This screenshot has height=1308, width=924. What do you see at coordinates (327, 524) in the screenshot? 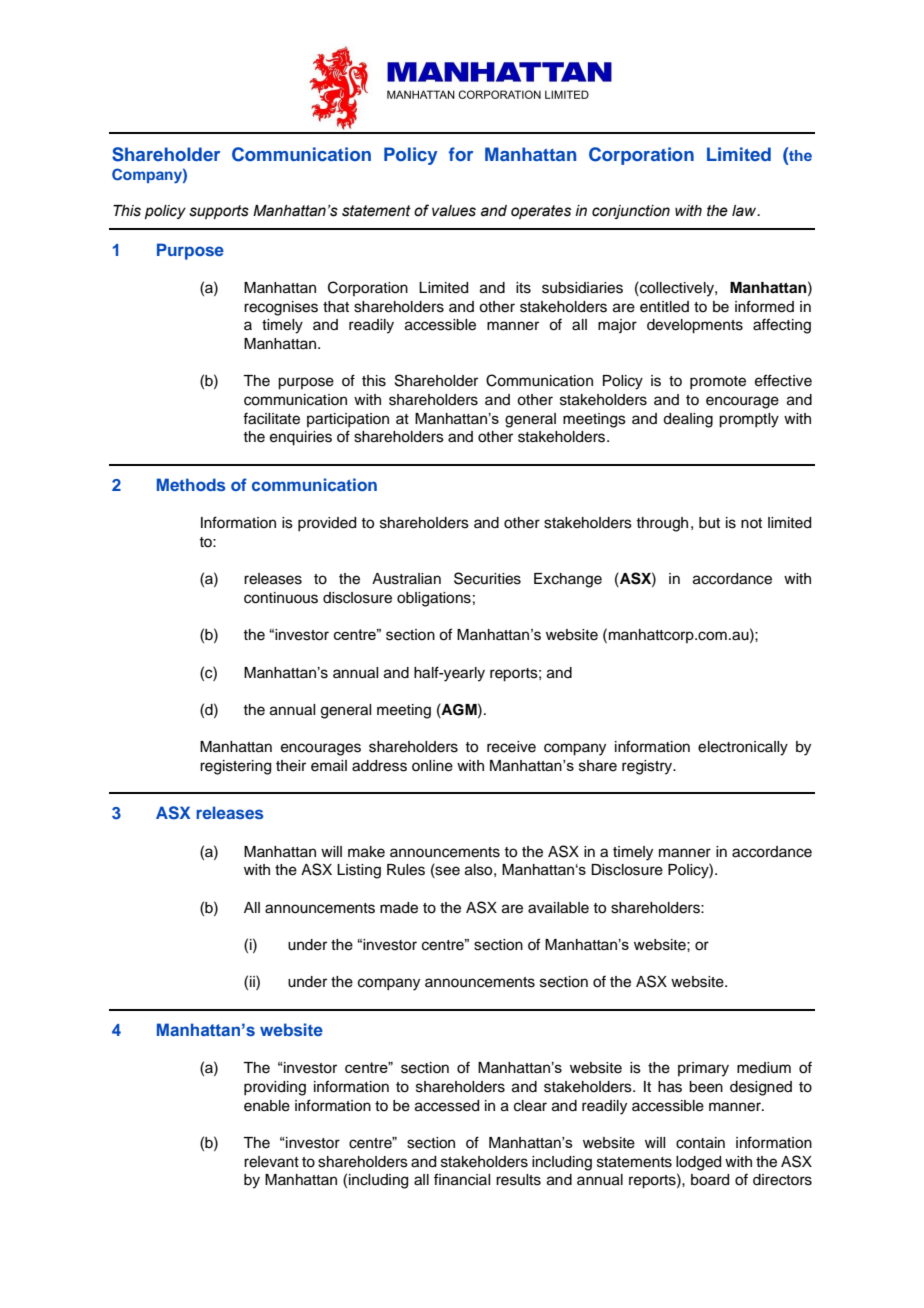
I see `provided` at bounding box center [327, 524].
